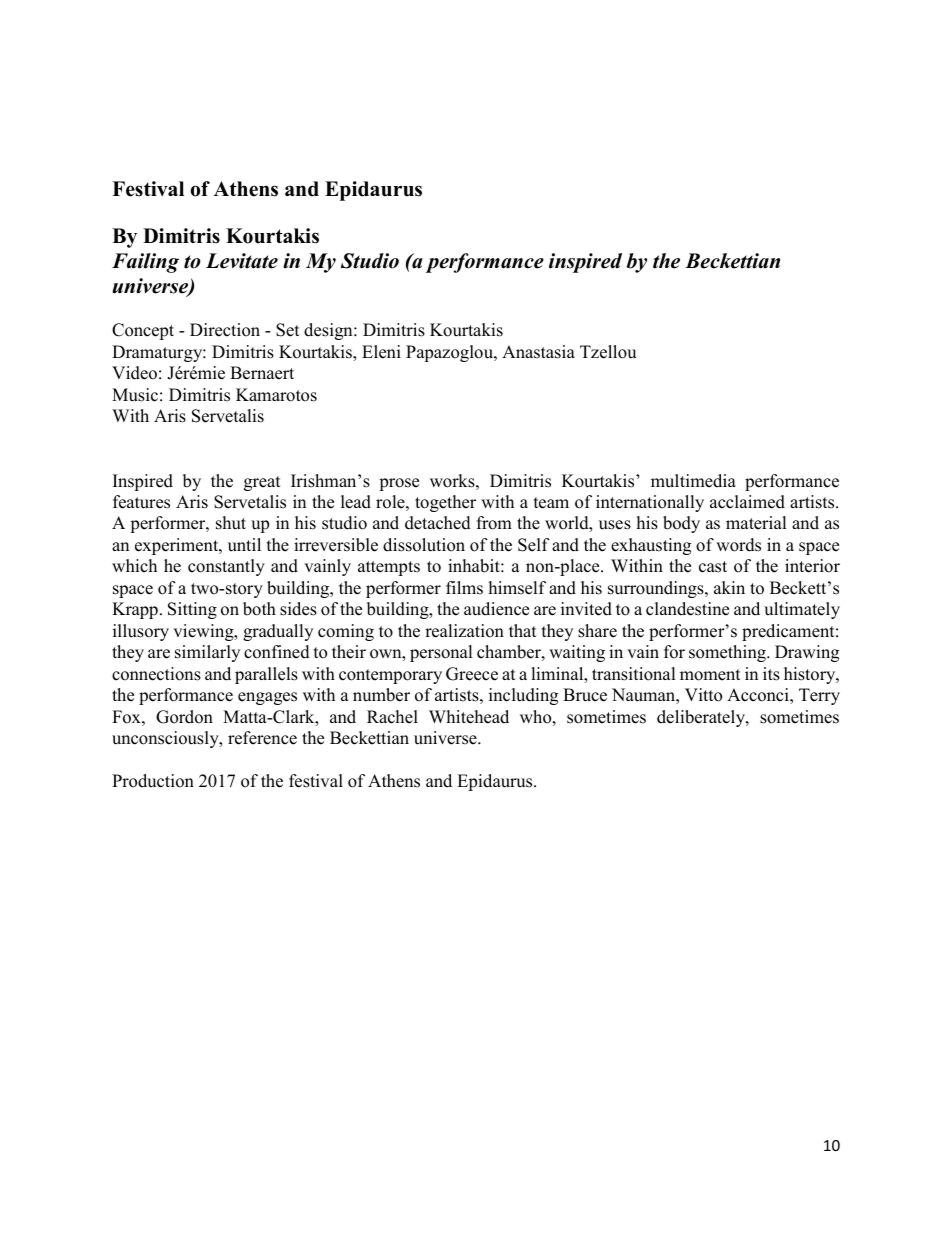  What do you see at coordinates (538, 352) in the screenshot?
I see `Anastasia` at bounding box center [538, 352].
